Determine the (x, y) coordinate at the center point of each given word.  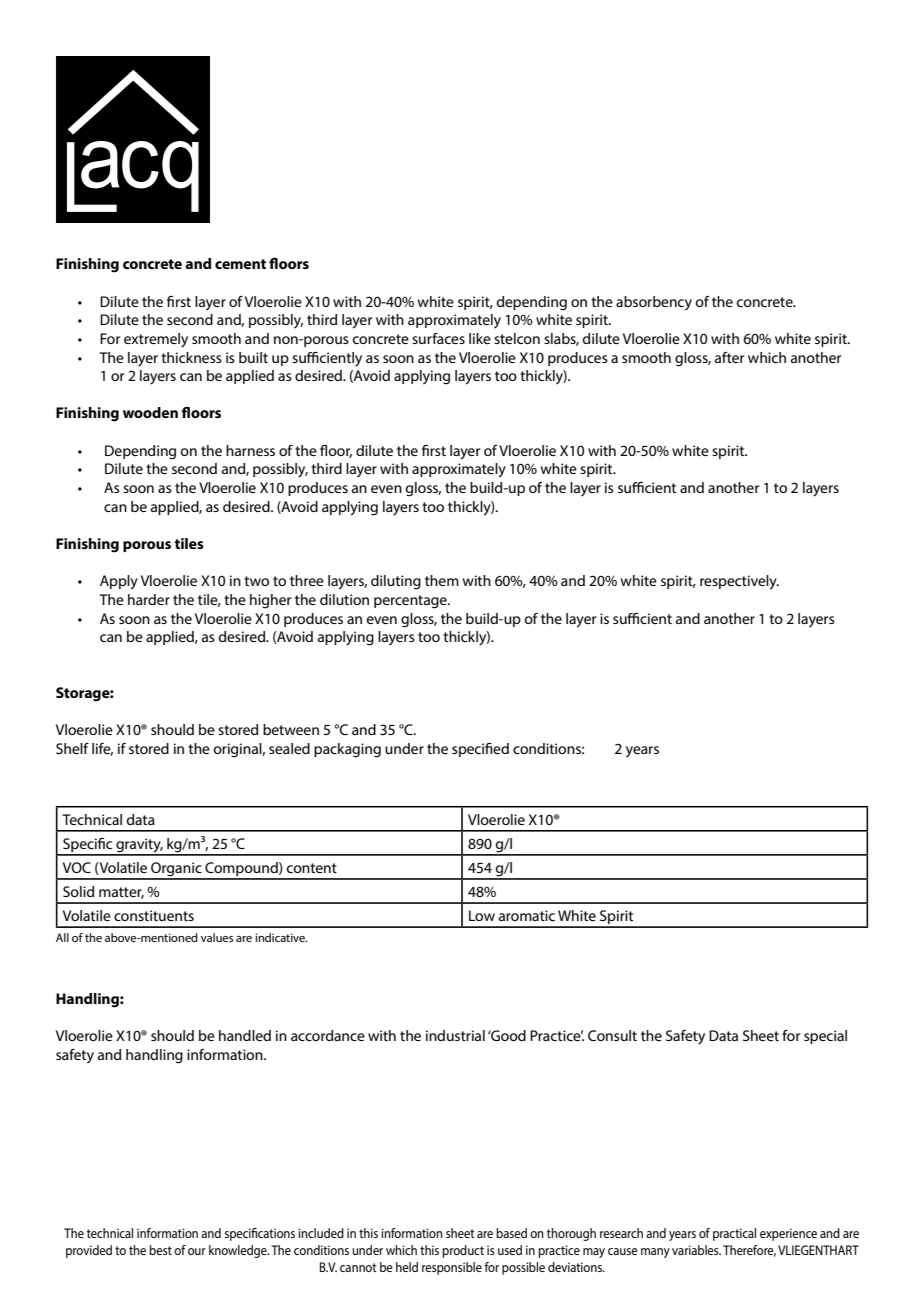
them (442, 580)
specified (480, 750)
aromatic (527, 915)
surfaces (438, 338)
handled (245, 1035)
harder (149, 599)
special (825, 1037)
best (160, 1250)
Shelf (72, 748)
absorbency (654, 303)
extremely (156, 340)
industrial (455, 1035)
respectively (739, 582)
